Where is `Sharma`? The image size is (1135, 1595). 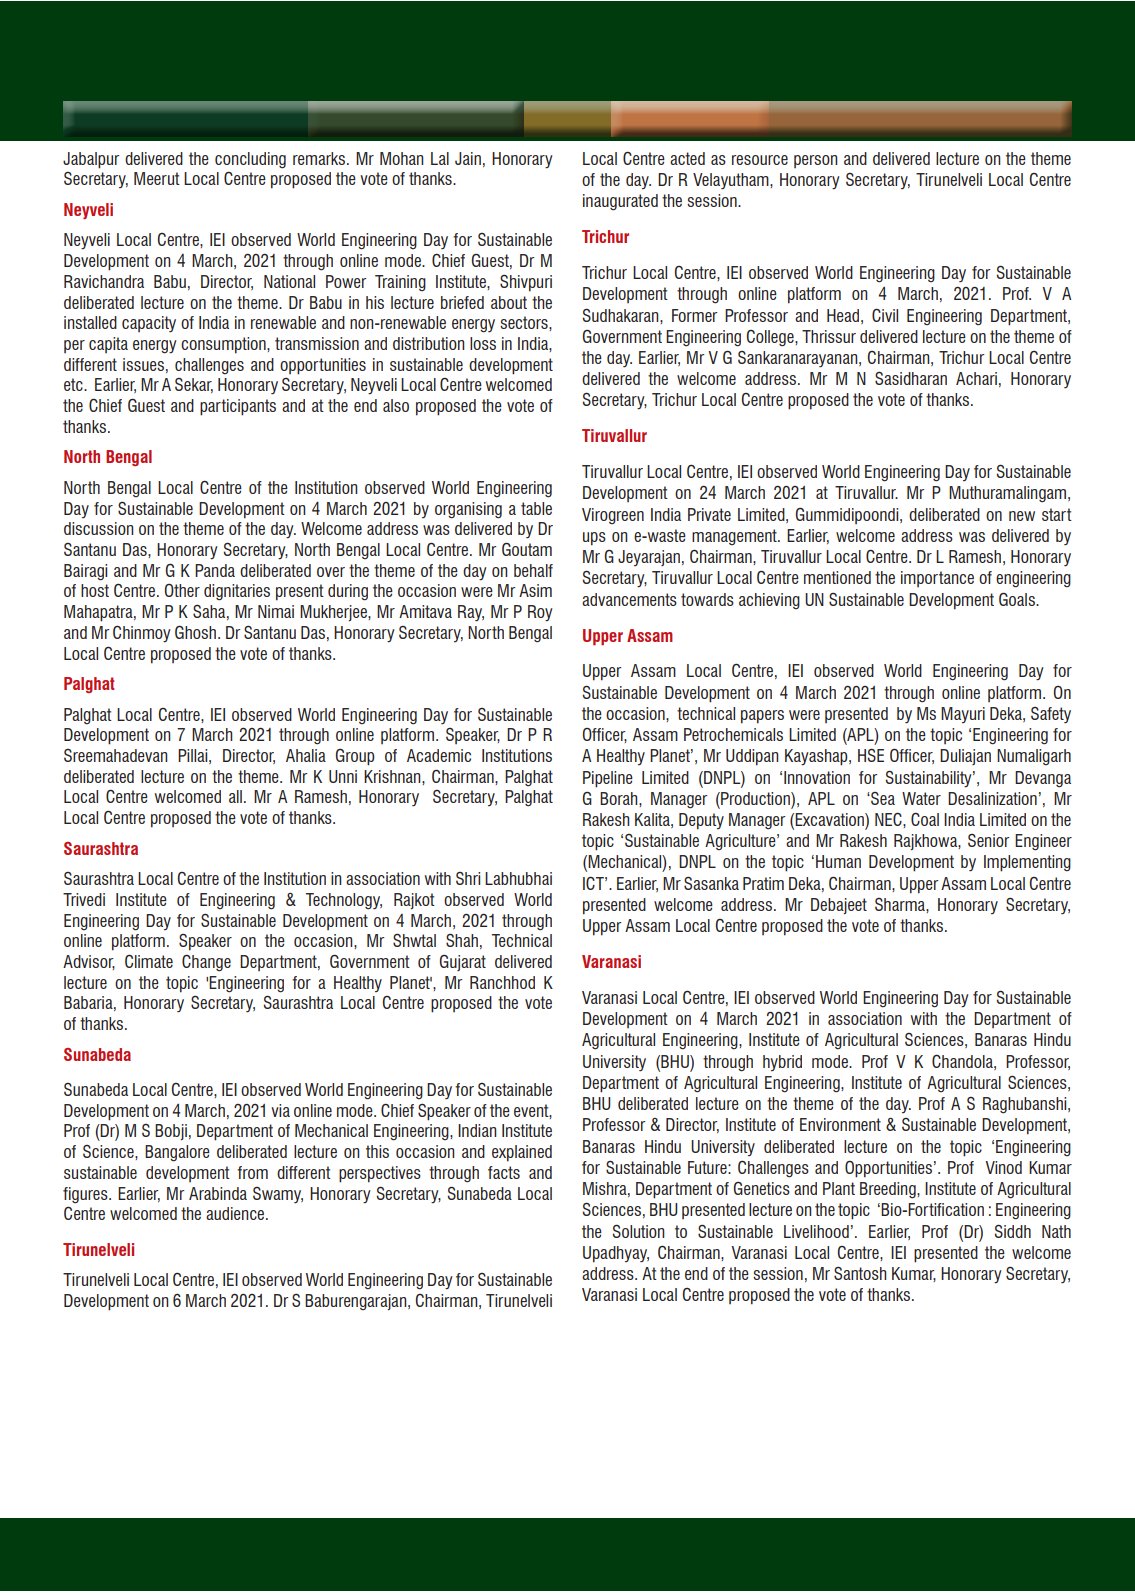 Sharma is located at coordinates (901, 904).
